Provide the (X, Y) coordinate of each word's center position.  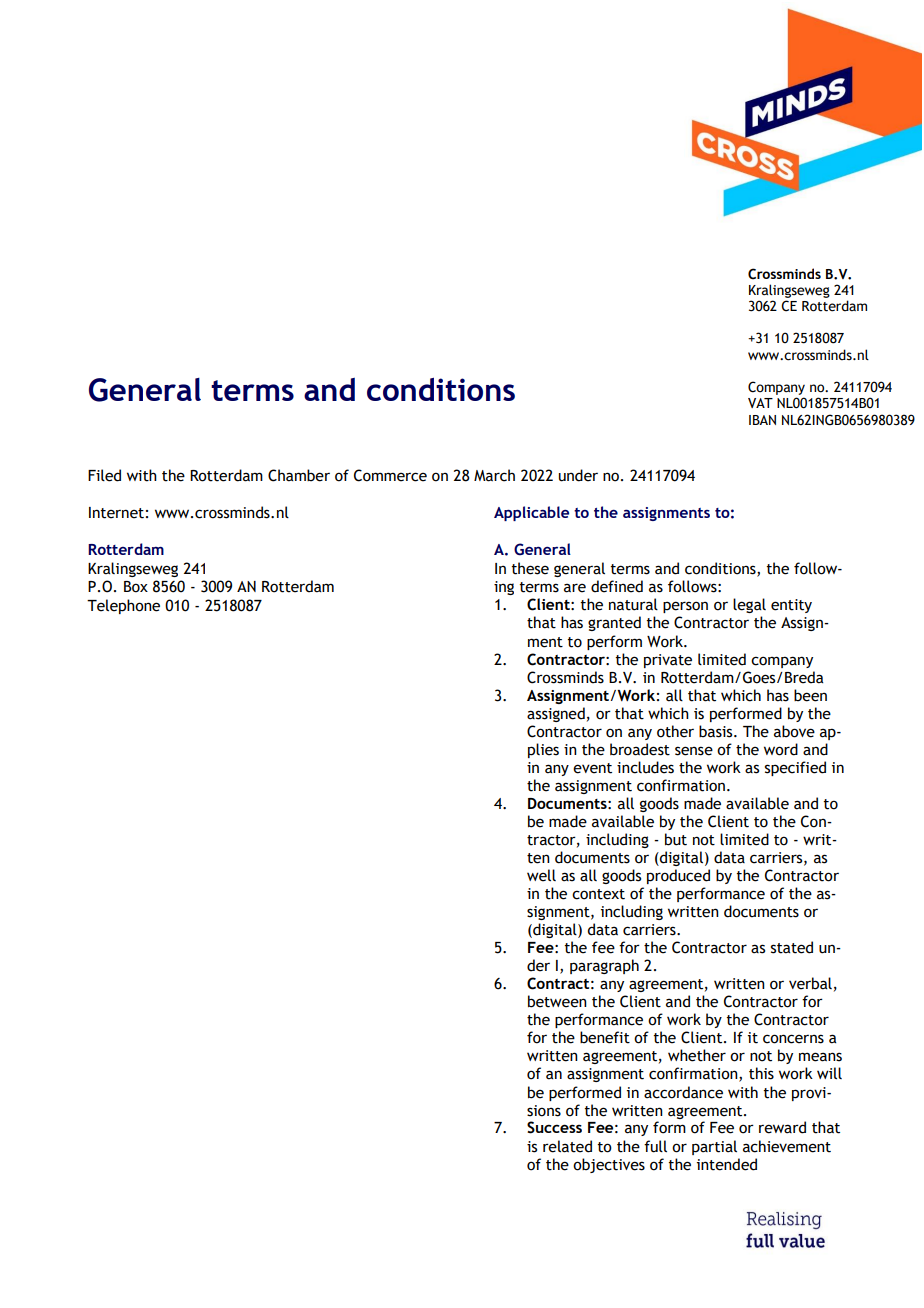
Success (554, 1127)
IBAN (762, 420)
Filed (104, 475)
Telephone (123, 606)
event (592, 768)
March (494, 475)
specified (795, 768)
